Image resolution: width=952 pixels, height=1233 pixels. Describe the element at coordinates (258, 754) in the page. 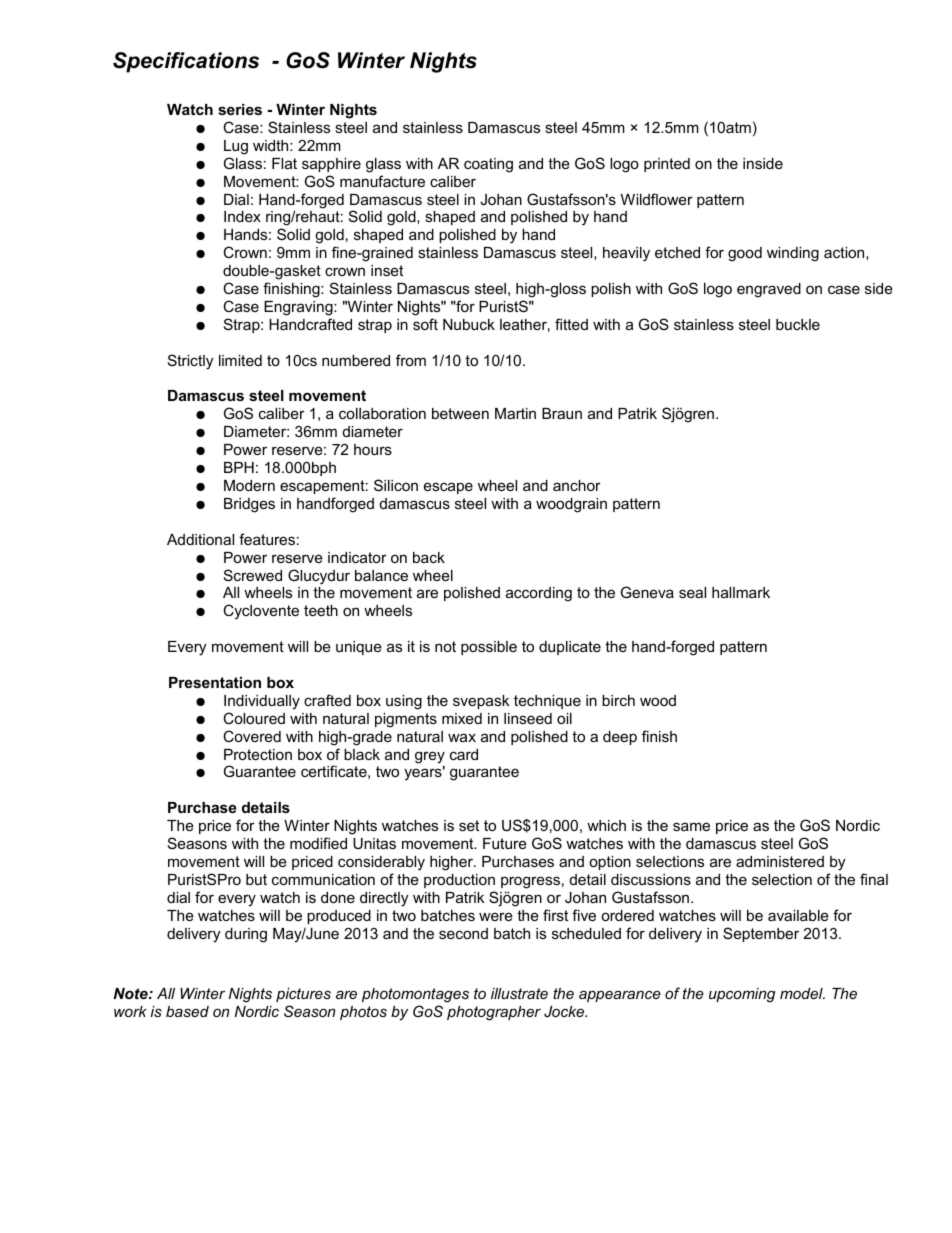

I see `Protection` at that location.
